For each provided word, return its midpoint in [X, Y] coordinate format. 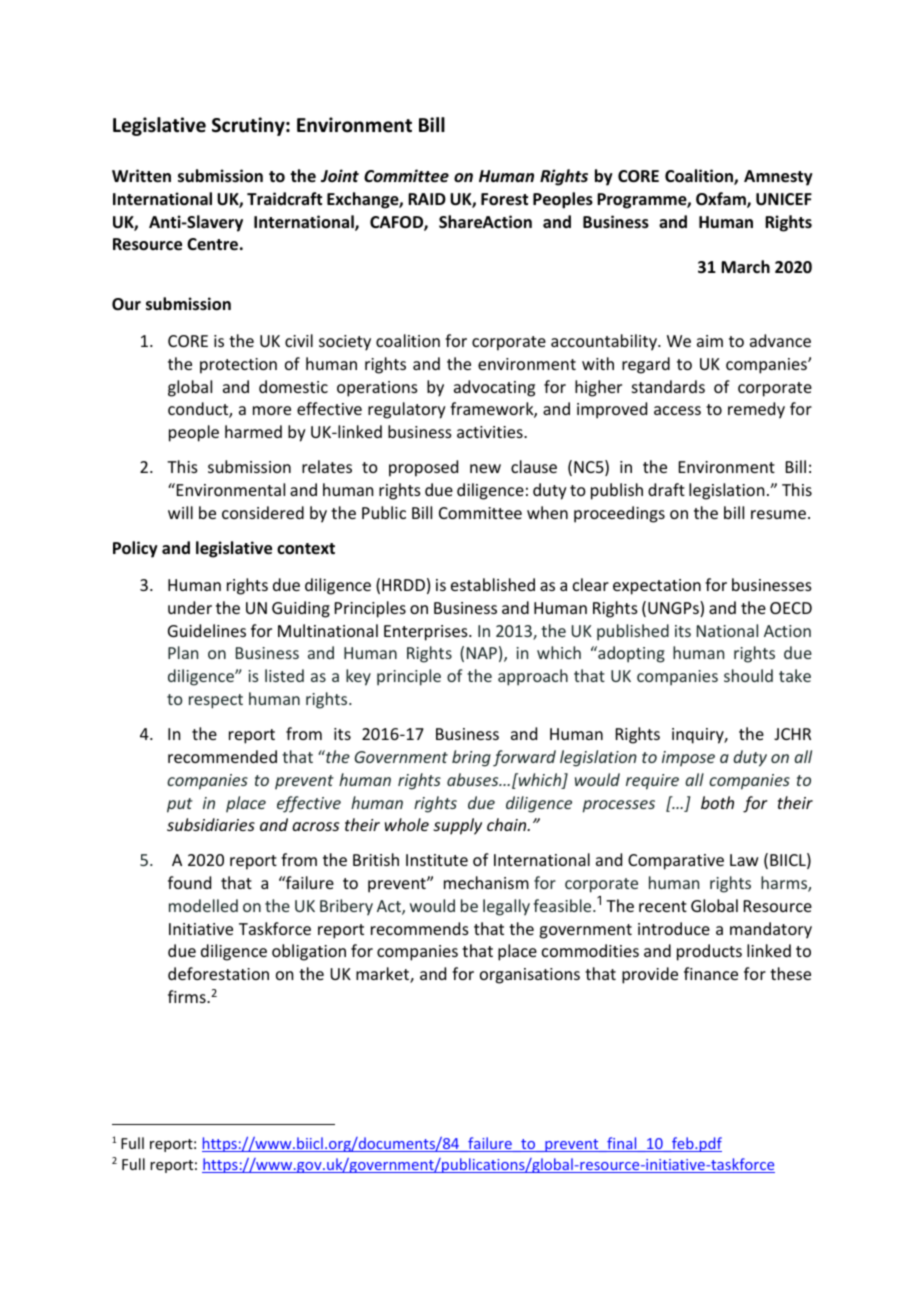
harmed [253, 431]
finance [711, 973]
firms [188, 996]
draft [666, 489]
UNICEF [784, 199]
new [485, 468]
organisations [530, 976]
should [748, 675]
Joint [340, 175]
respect [216, 701]
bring [471, 758]
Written [141, 176]
